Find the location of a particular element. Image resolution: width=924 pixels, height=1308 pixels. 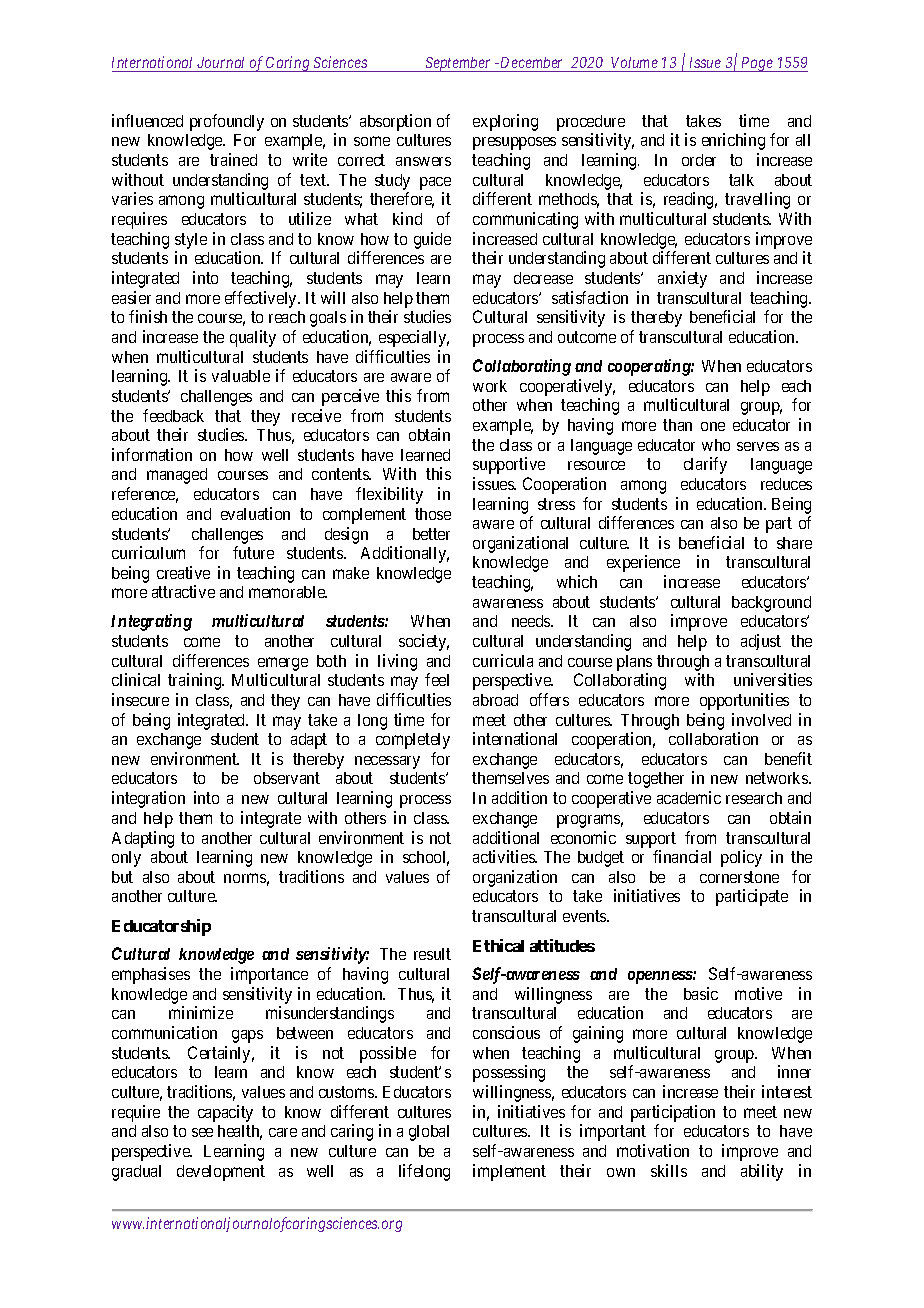

integration is located at coordinates (148, 799).
